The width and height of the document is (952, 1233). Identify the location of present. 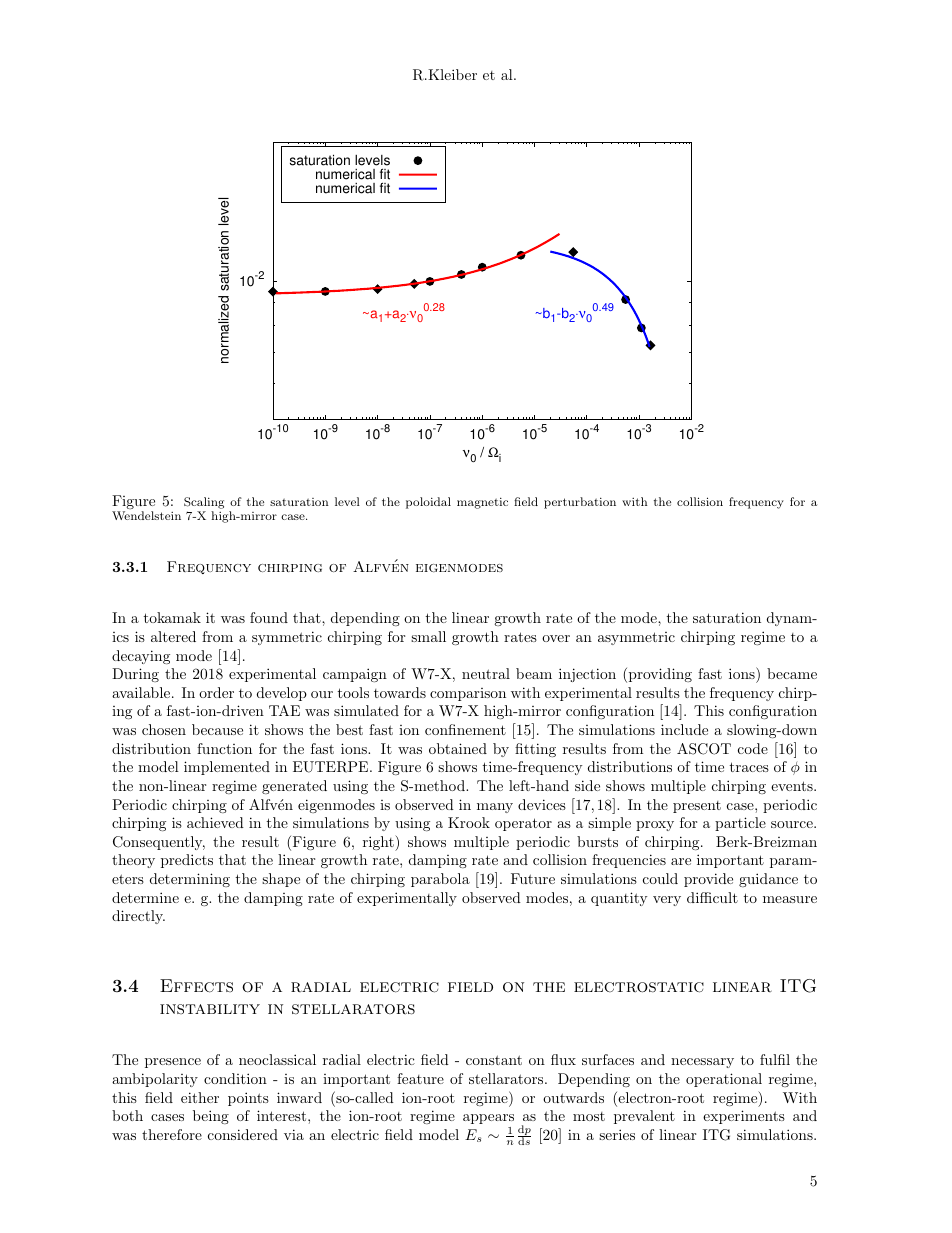
(697, 807).
